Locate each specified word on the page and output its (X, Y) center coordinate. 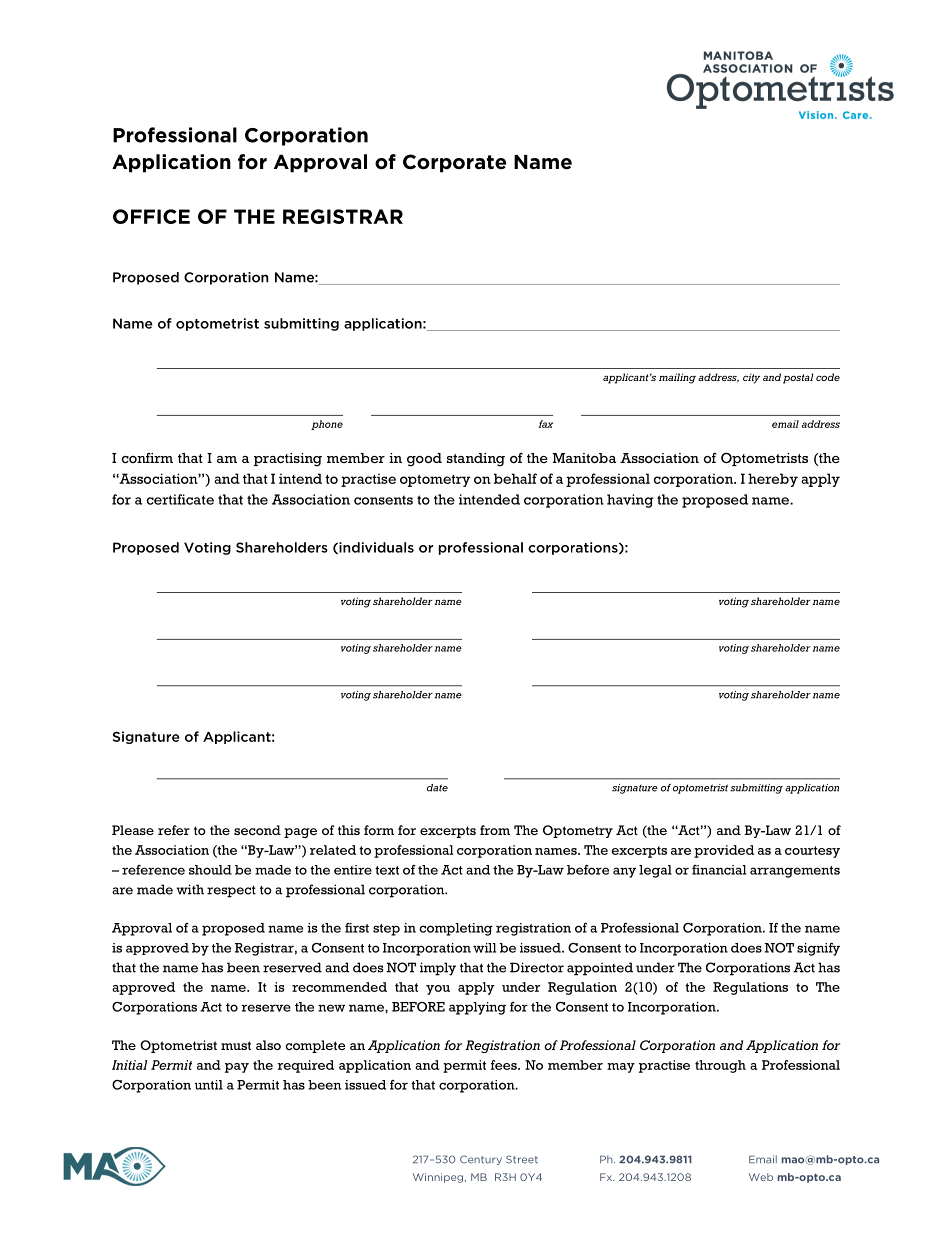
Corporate (454, 163)
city (751, 378)
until (209, 1085)
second (257, 830)
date (437, 788)
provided (724, 851)
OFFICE (151, 216)
